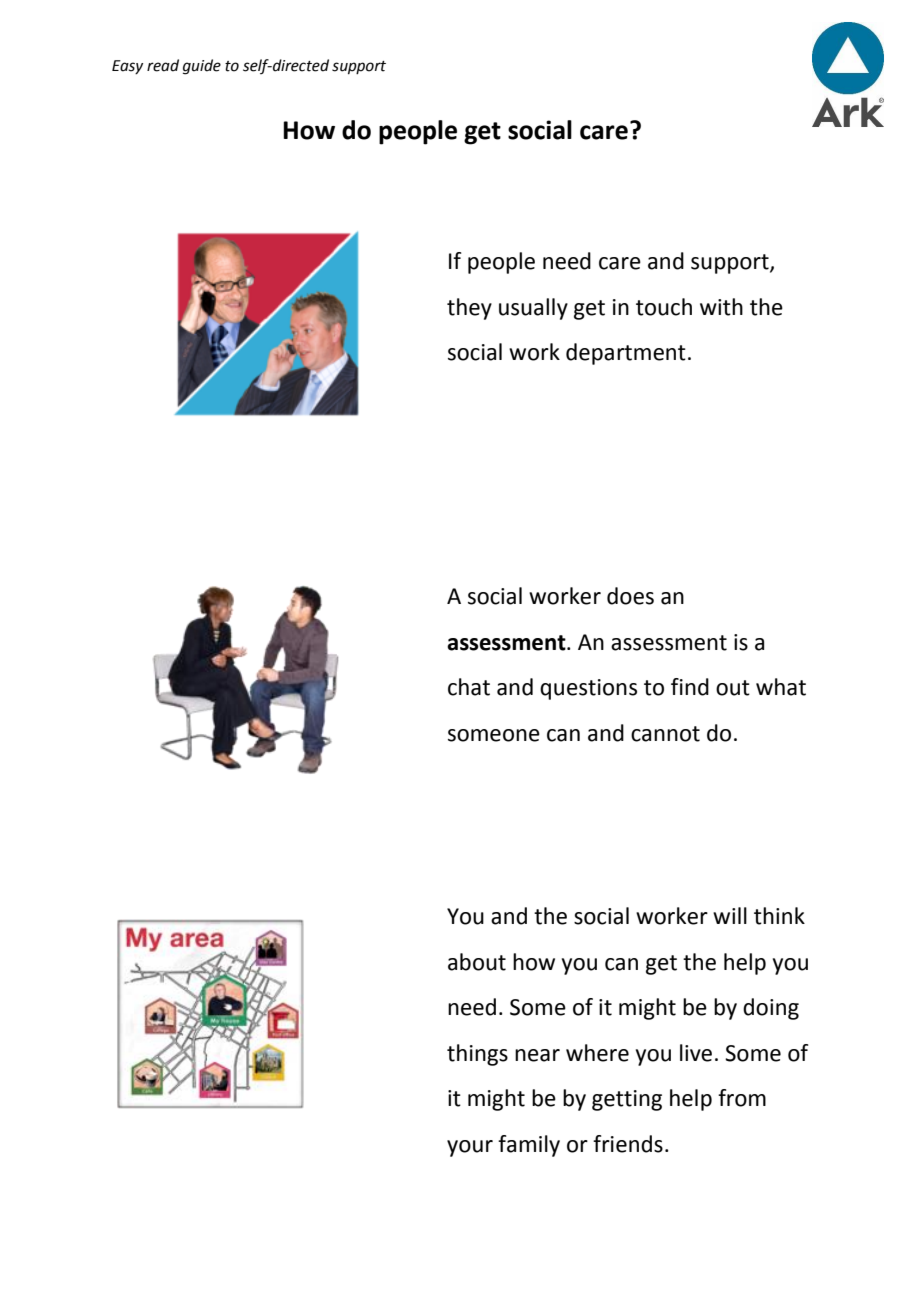 The height and width of the screenshot is (1308, 924). I want to click on they, so click(469, 309).
